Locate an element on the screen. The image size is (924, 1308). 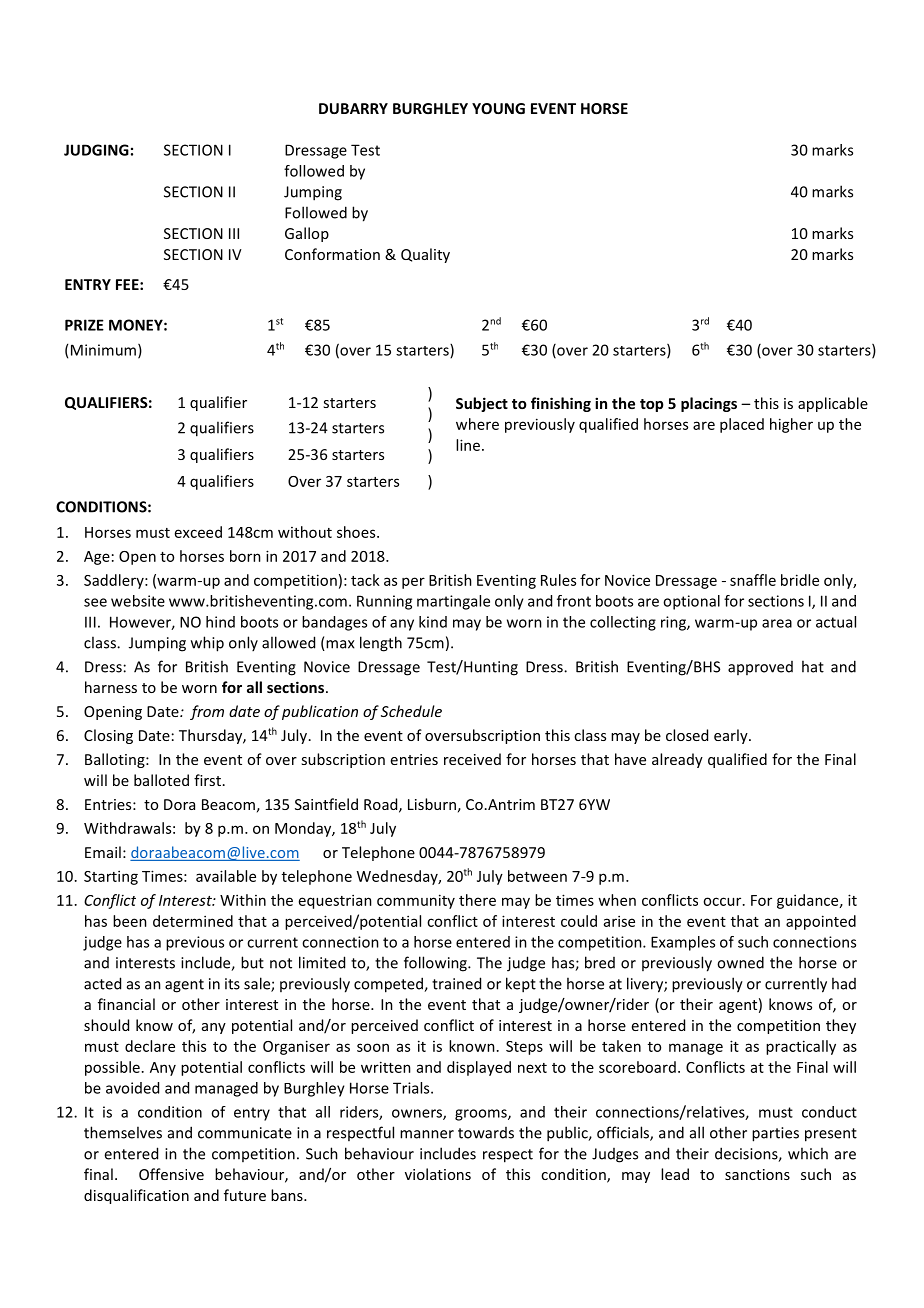
Quality is located at coordinates (425, 255).
